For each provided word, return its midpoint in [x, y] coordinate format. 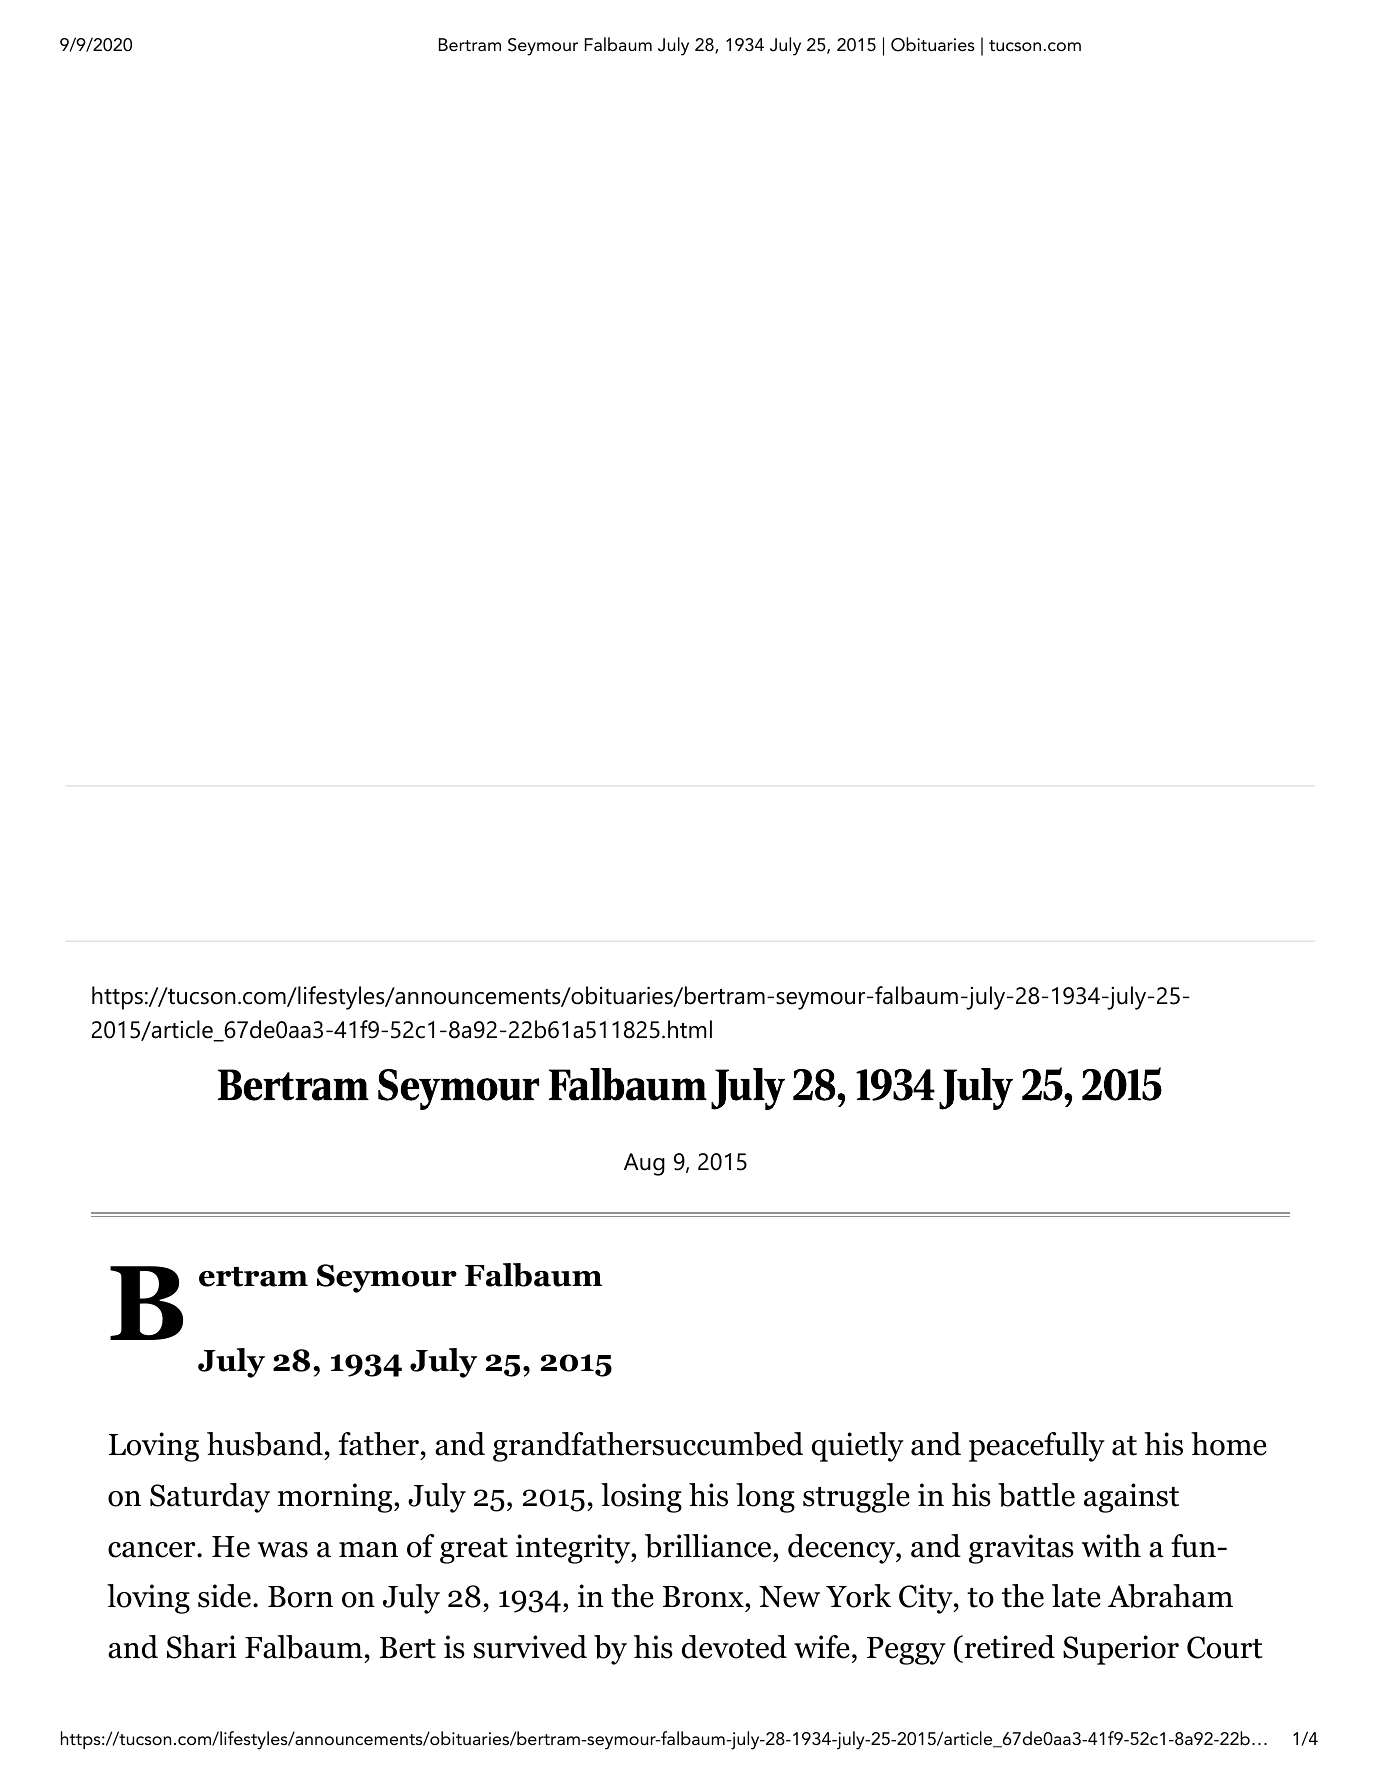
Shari [201, 1647]
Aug [644, 1164]
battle [1036, 1495]
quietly [858, 1447]
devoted [734, 1647]
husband [265, 1444]
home [1229, 1444]
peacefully [1037, 1447]
